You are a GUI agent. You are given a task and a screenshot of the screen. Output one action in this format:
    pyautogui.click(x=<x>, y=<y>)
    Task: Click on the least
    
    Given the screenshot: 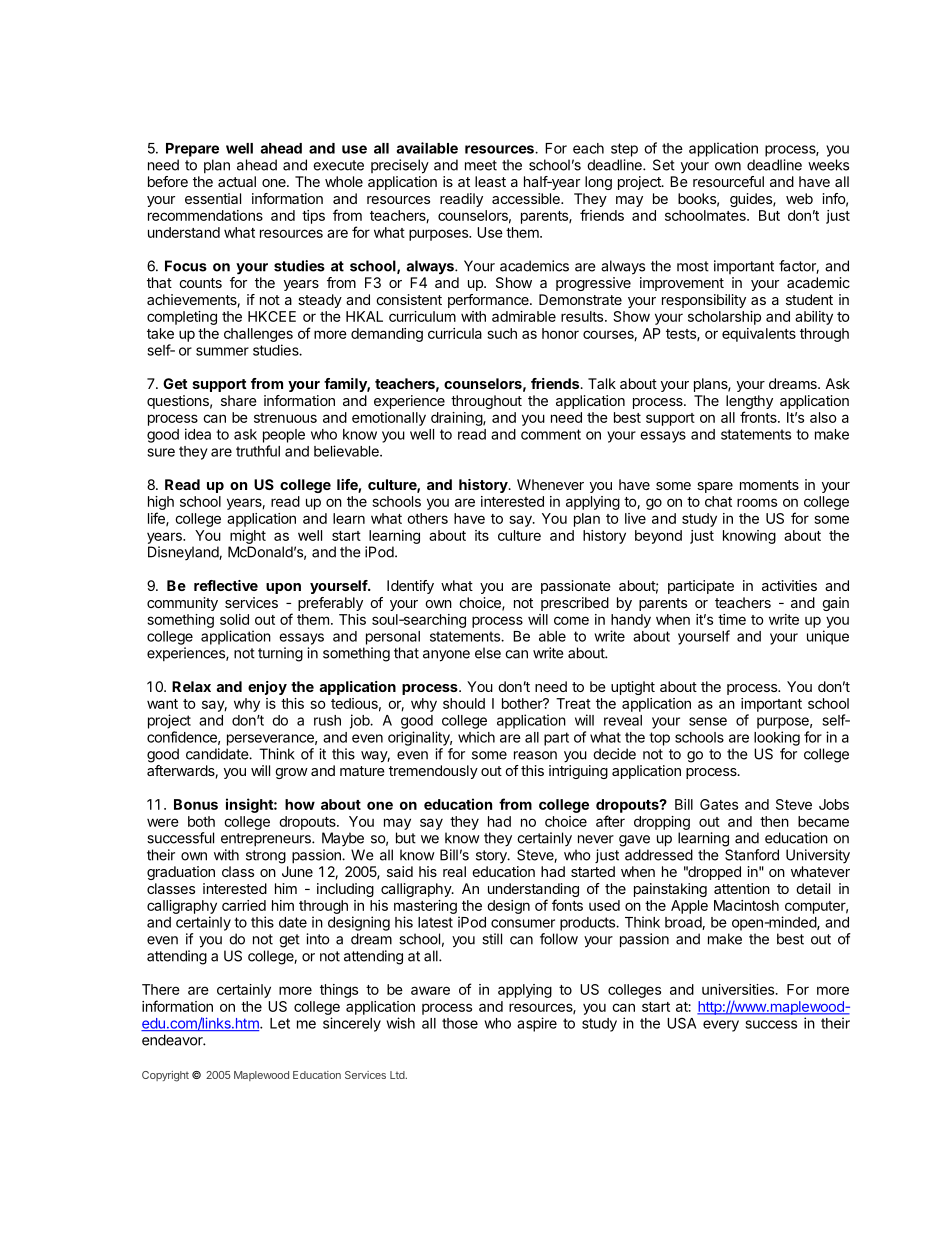 What is the action you would take?
    pyautogui.click(x=490, y=181)
